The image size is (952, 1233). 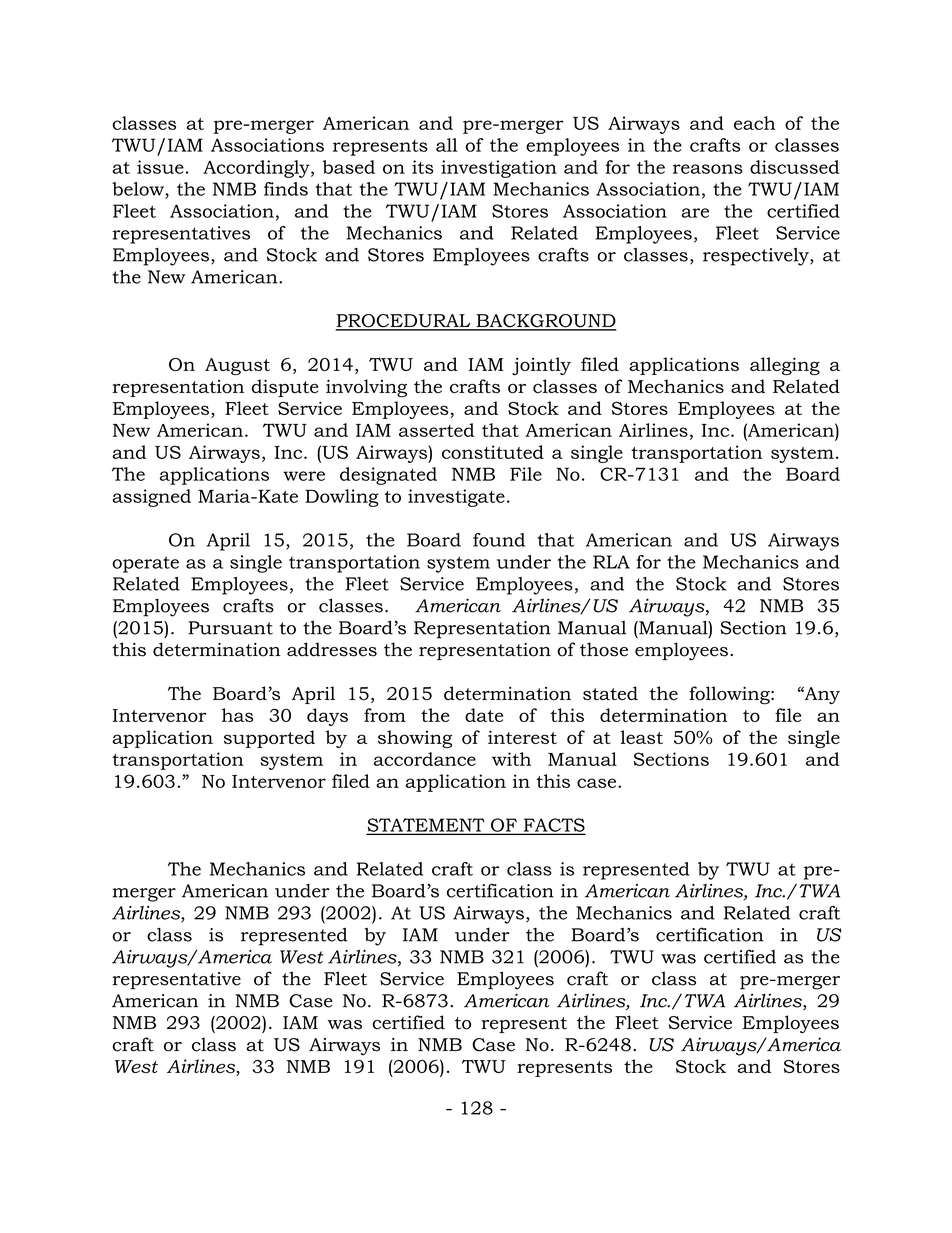 What do you see at coordinates (499, 169) in the screenshot?
I see `investigation` at bounding box center [499, 169].
